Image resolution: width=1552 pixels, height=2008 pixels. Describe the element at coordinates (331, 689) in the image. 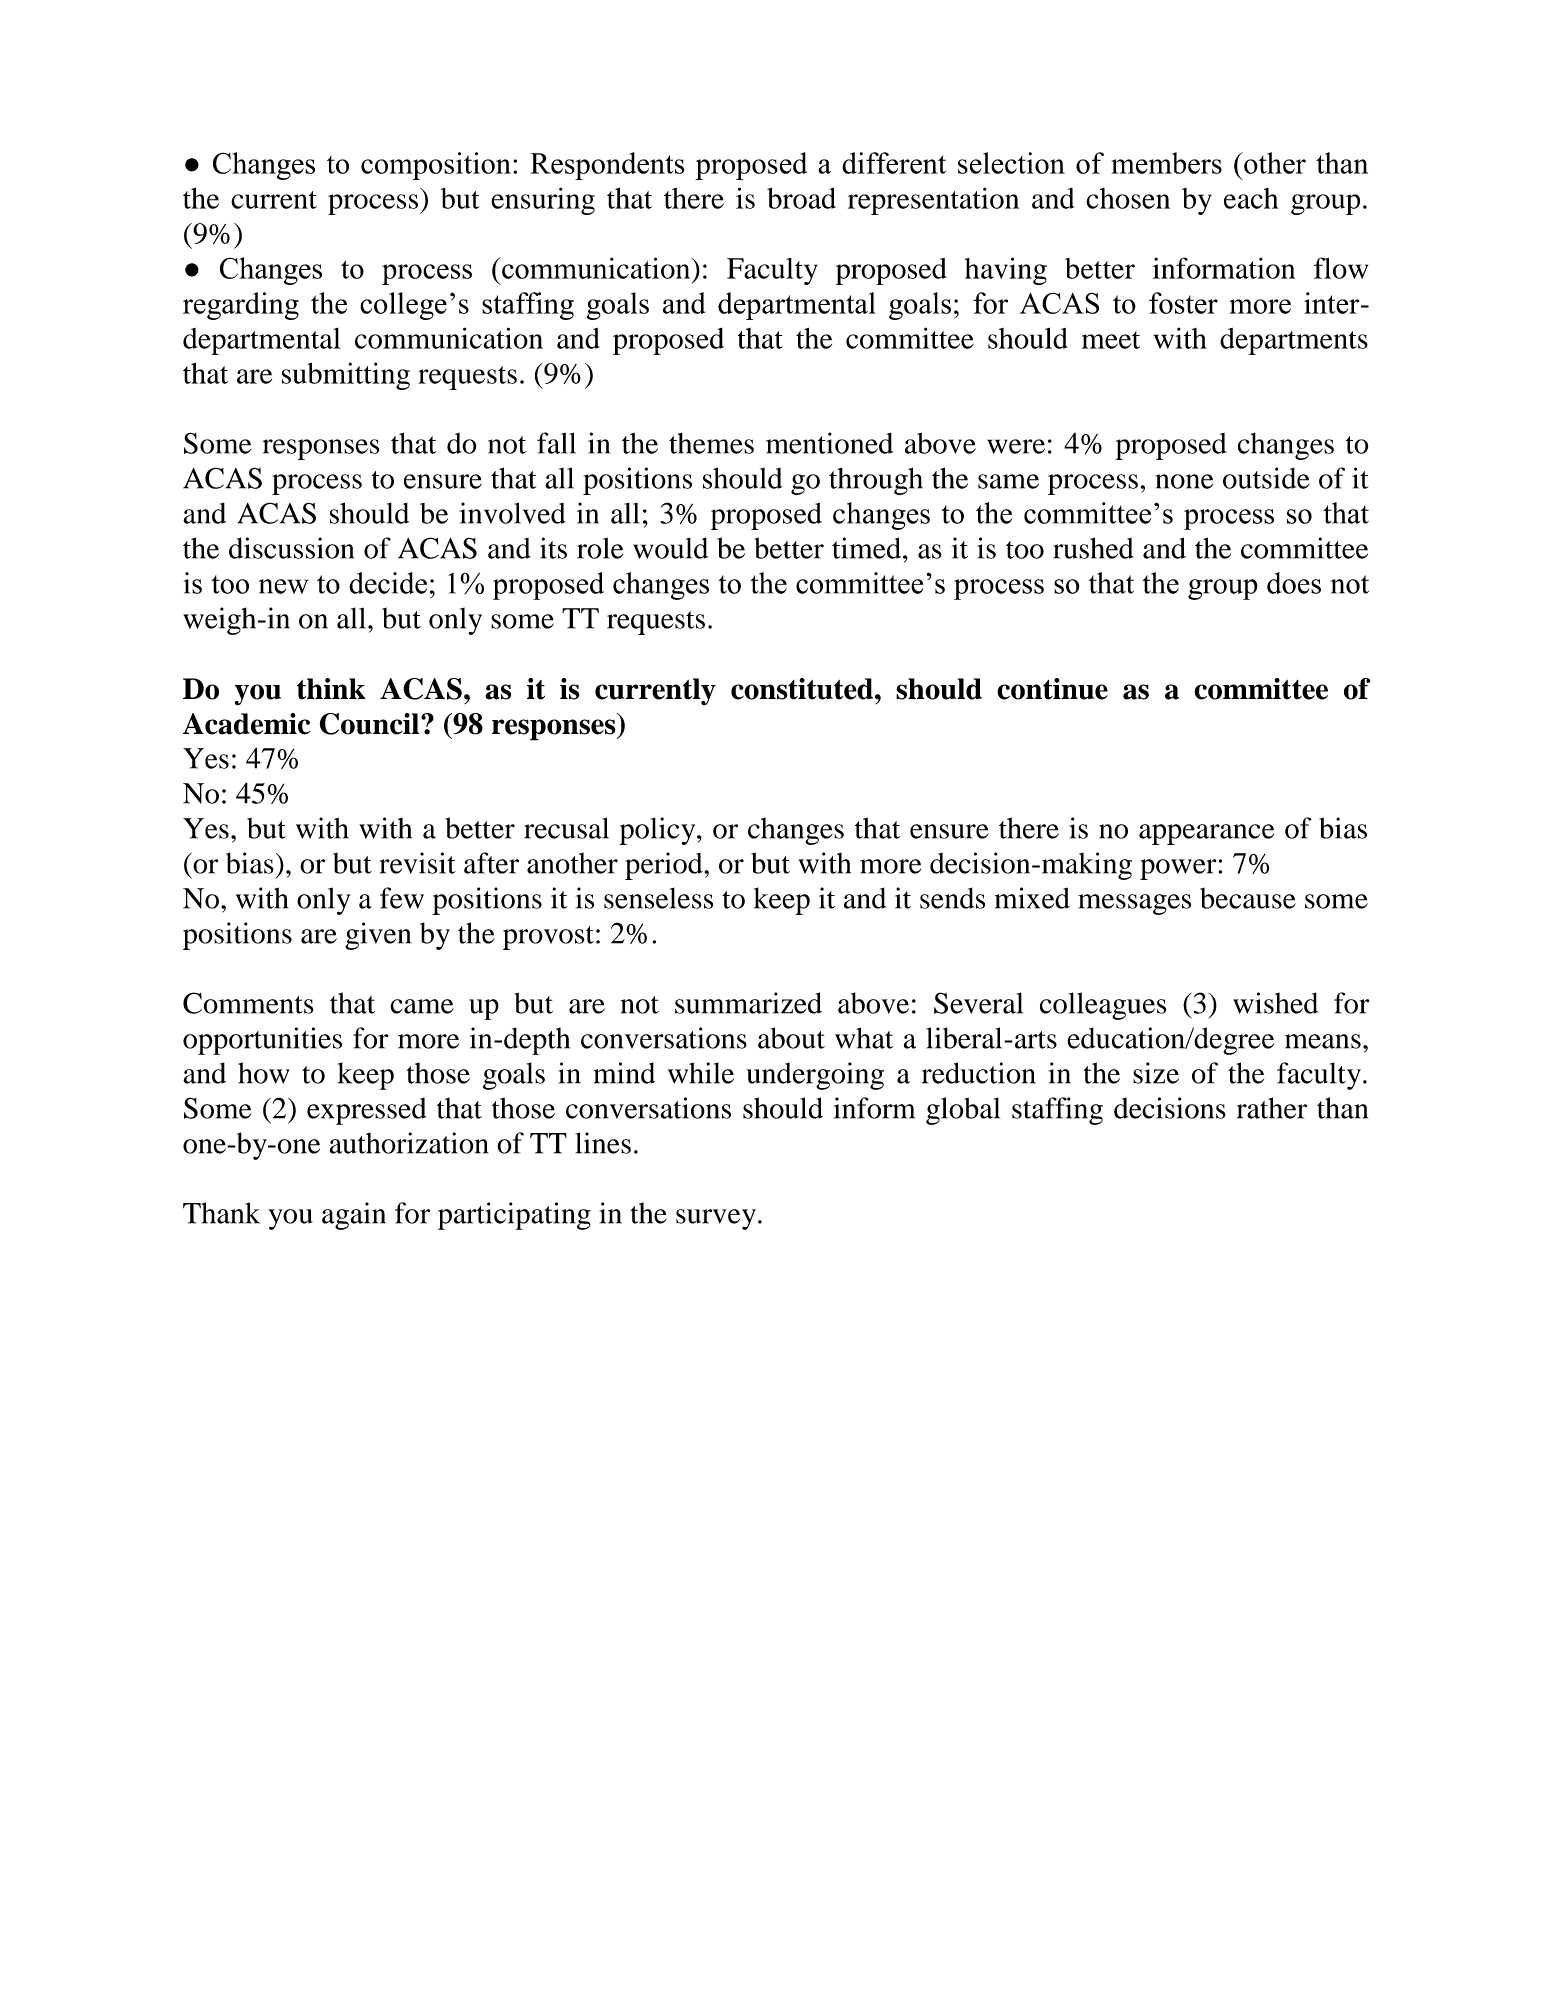

I see `think` at that location.
